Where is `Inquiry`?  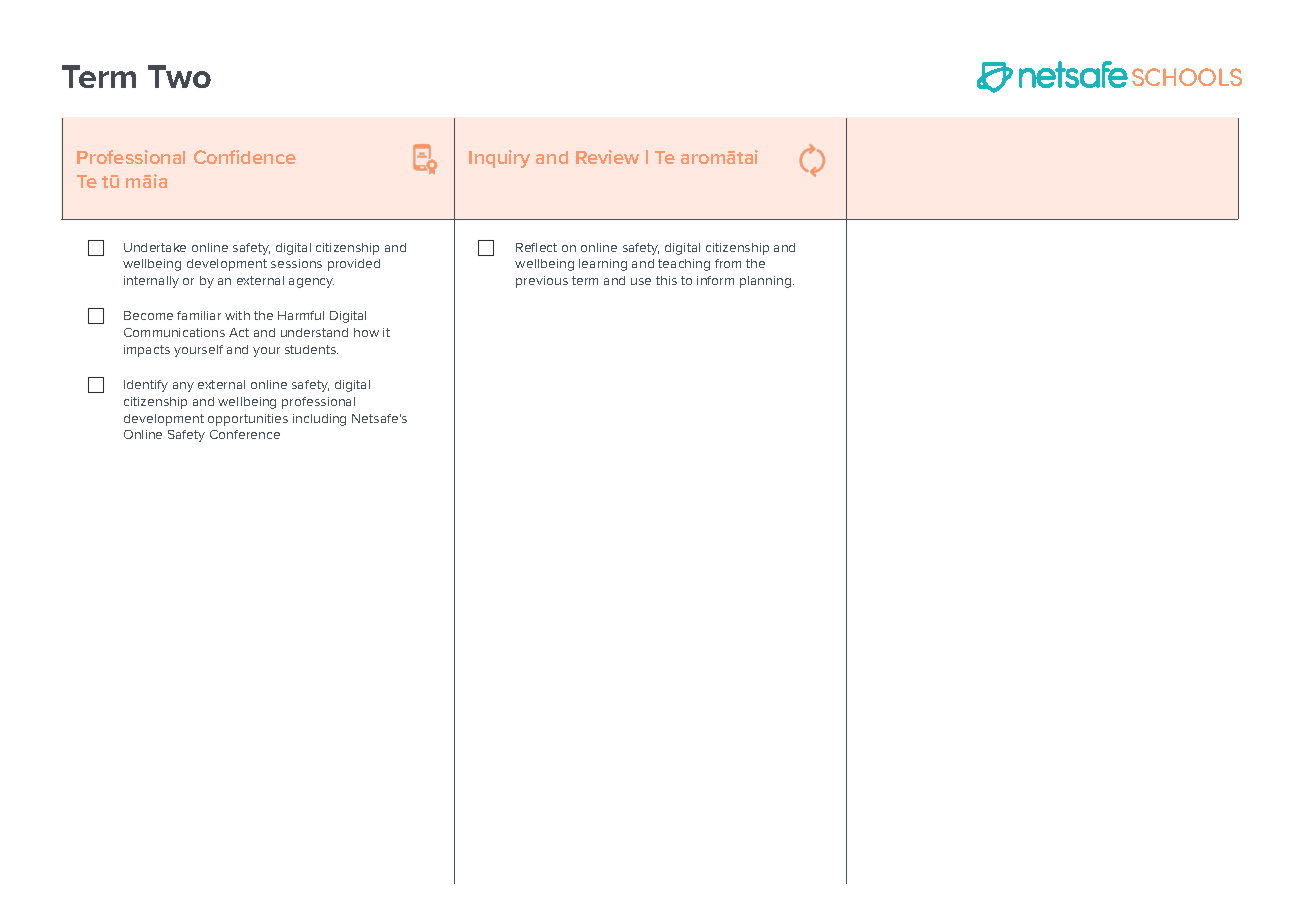 Inquiry is located at coordinates (499, 159).
